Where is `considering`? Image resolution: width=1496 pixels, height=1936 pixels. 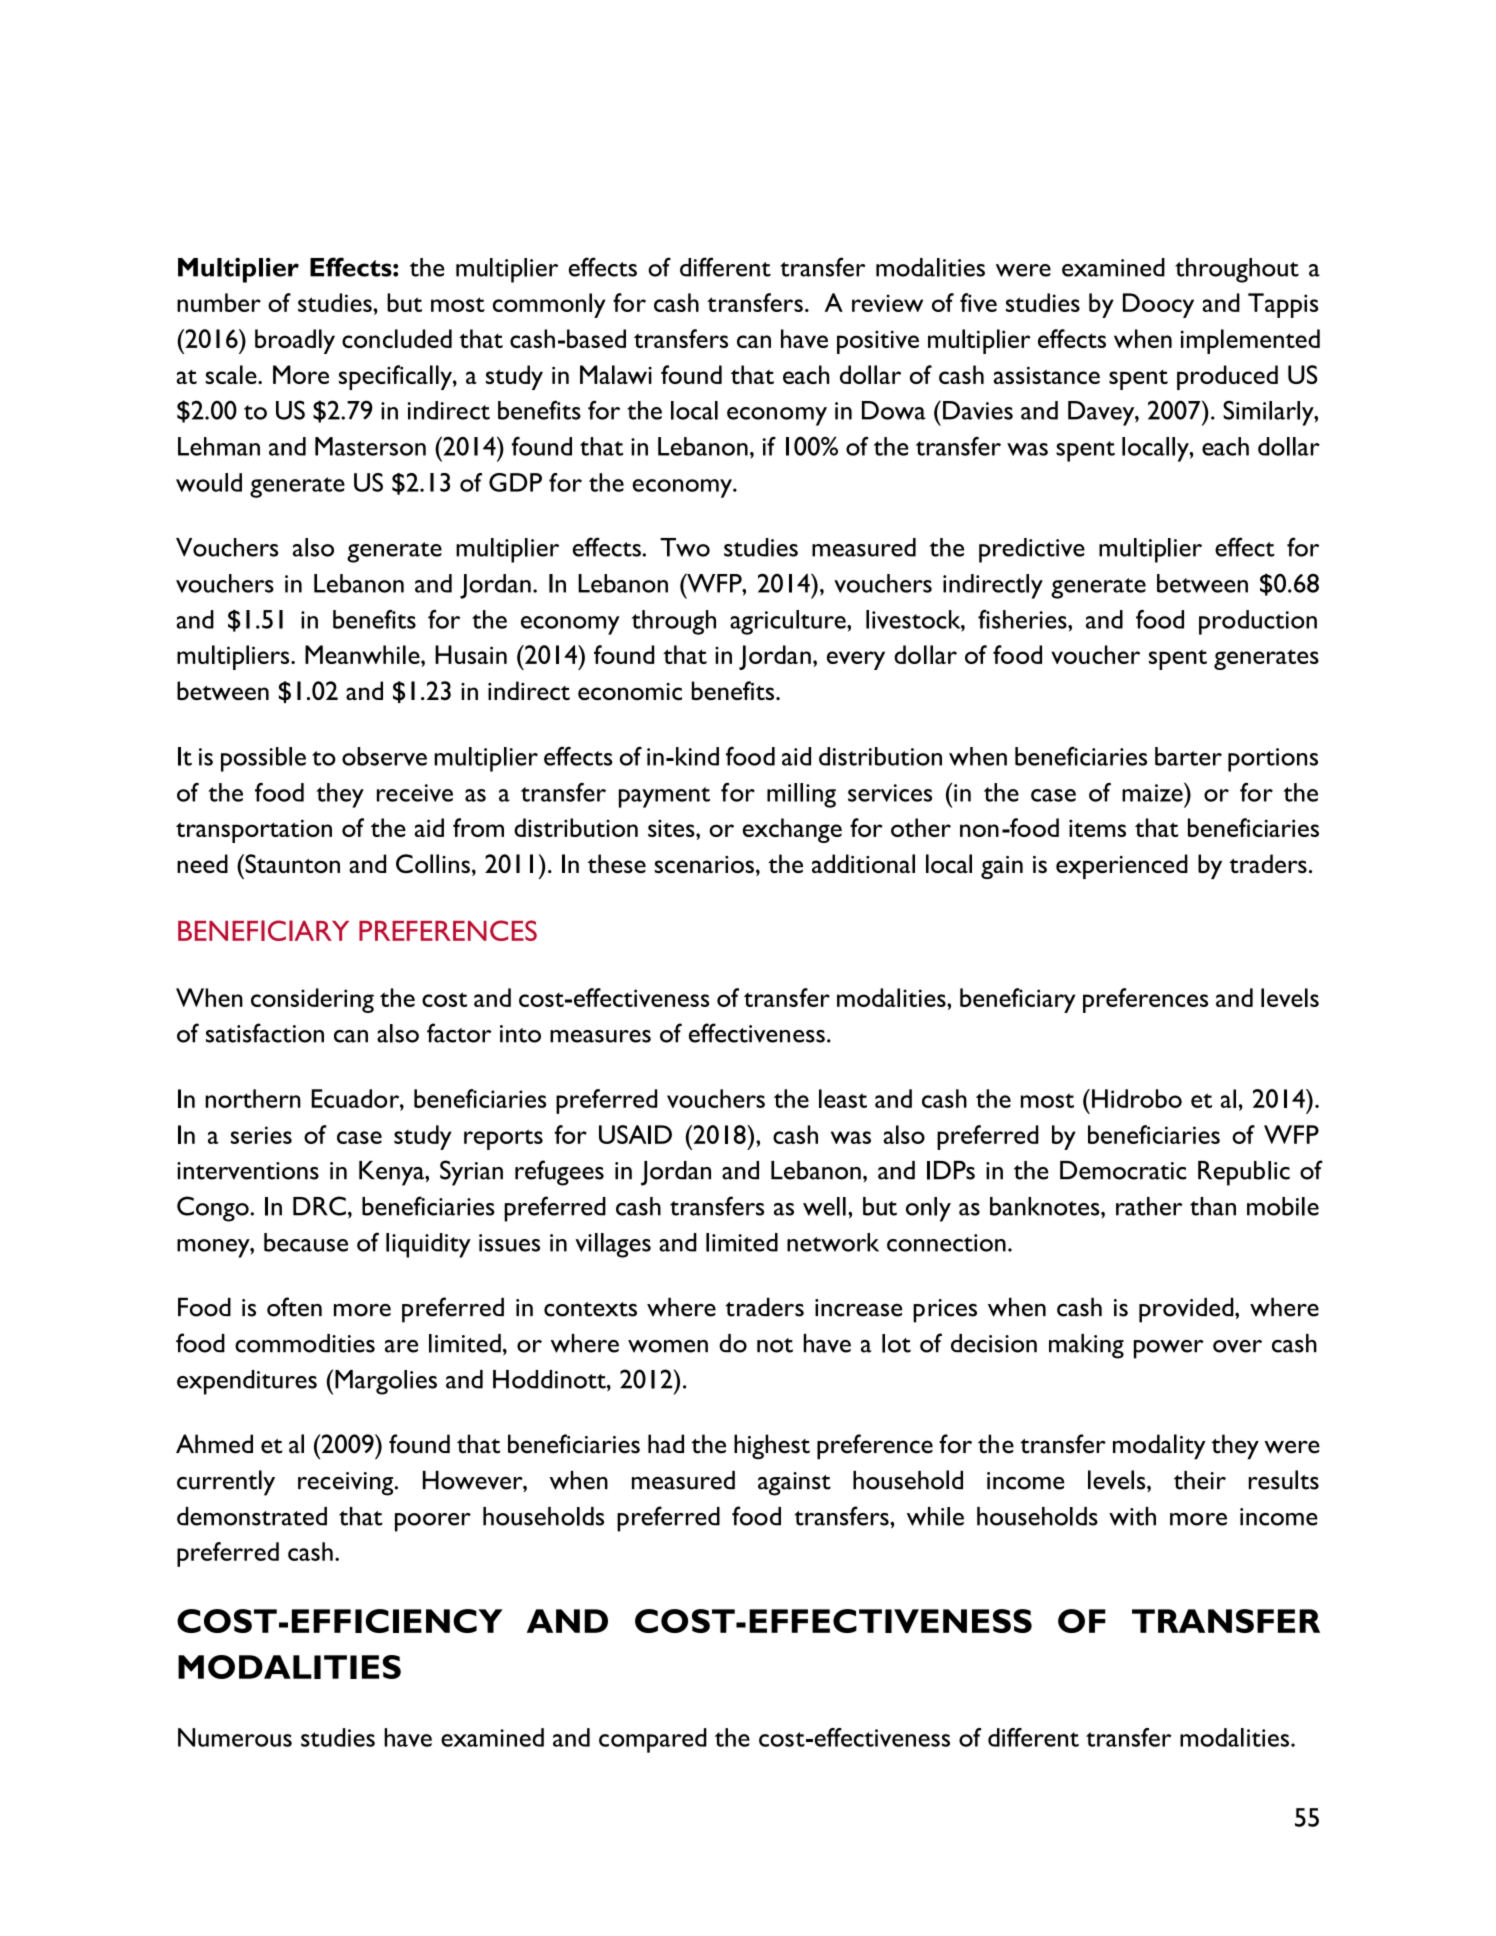
considering is located at coordinates (312, 1000).
